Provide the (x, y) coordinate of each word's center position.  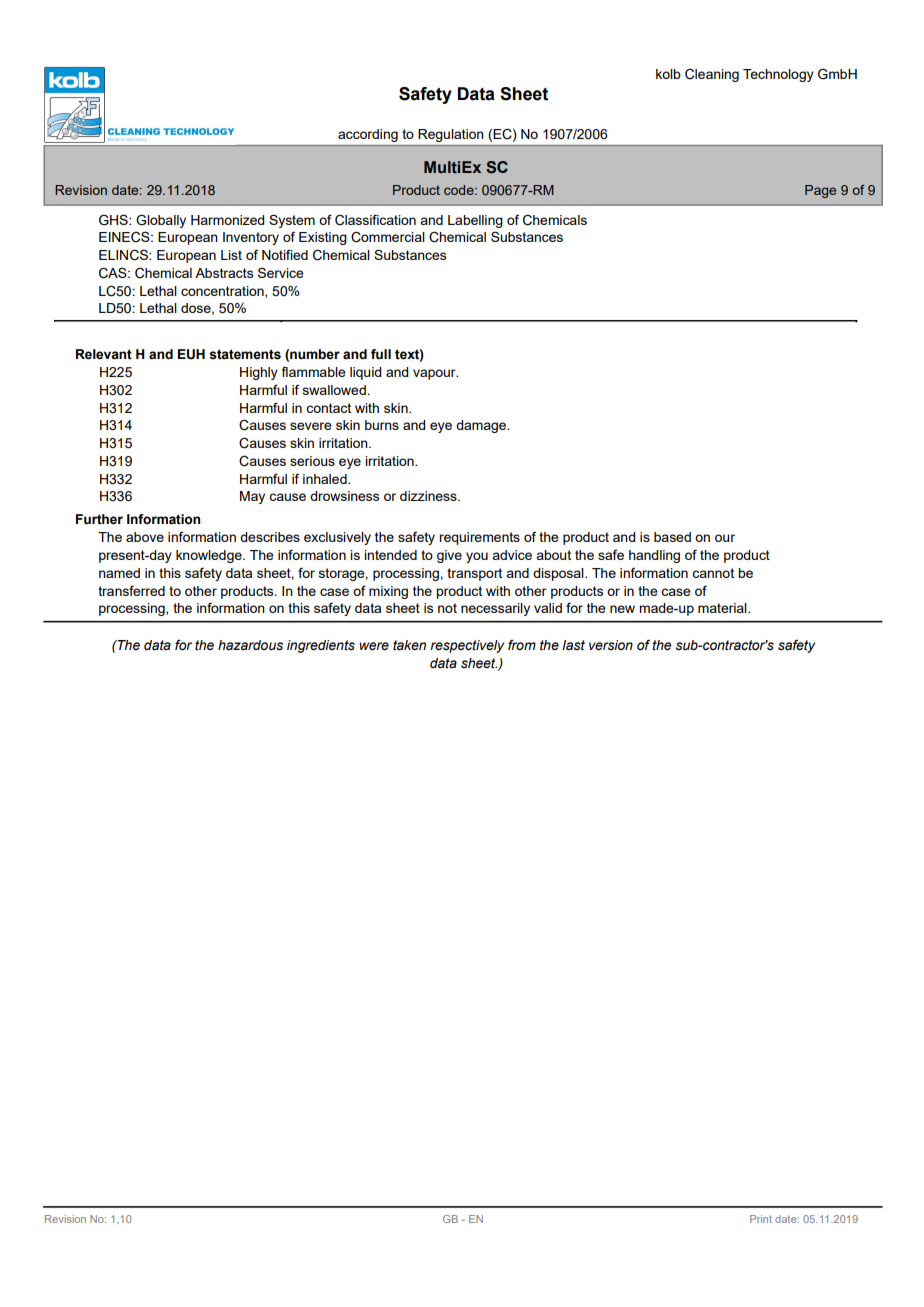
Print (761, 1219)
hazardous (250, 645)
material (723, 608)
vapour (435, 374)
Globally (161, 221)
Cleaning (712, 75)
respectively (467, 646)
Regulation (451, 135)
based (672, 537)
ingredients (321, 646)
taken (409, 645)
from (522, 645)
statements (245, 354)
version (611, 645)
